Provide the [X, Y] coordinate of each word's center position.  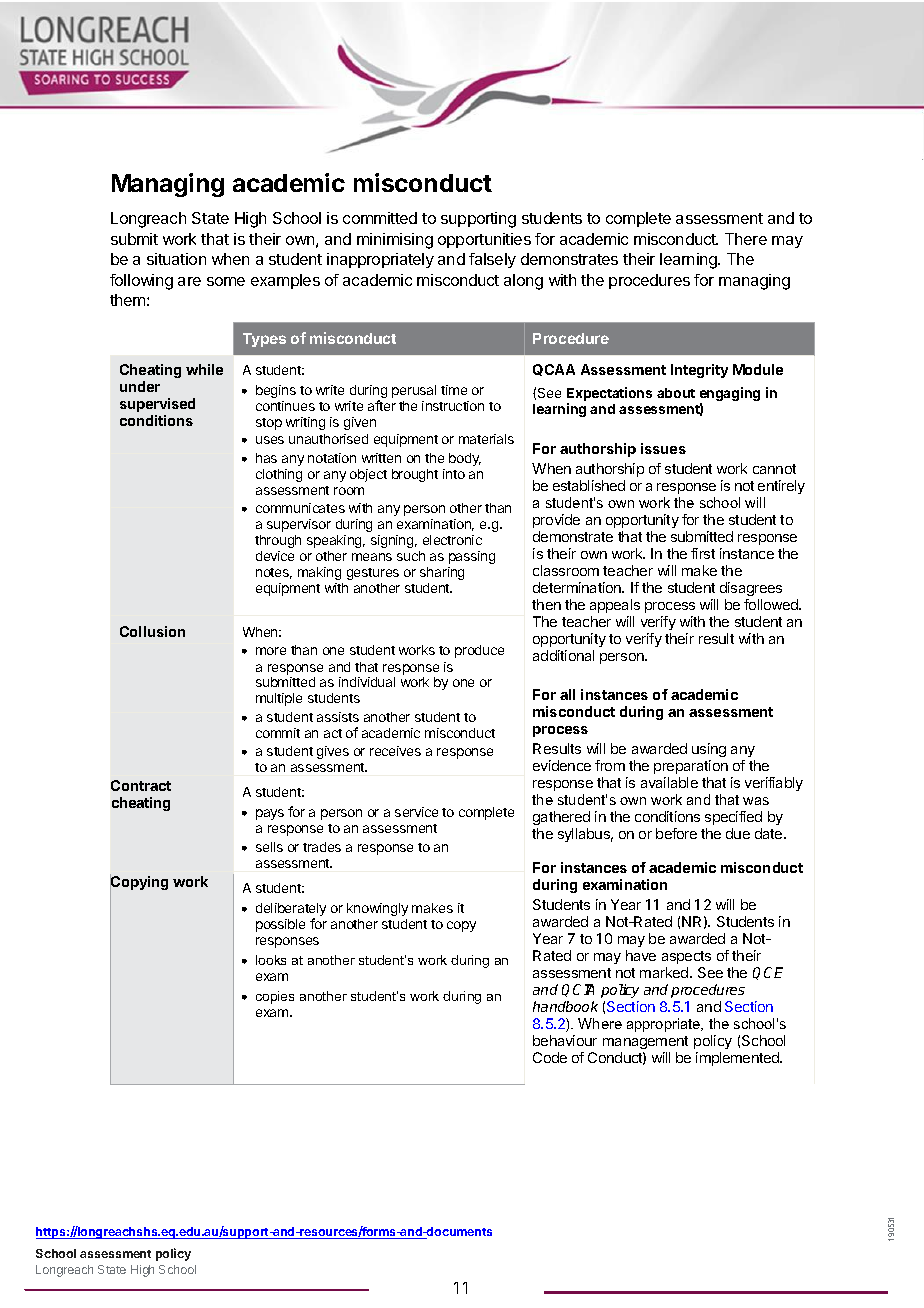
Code [550, 1057]
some [226, 281]
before [676, 833]
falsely [492, 260]
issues [663, 448]
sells [269, 847]
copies [275, 997]
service [416, 812]
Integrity [699, 371]
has [266, 458]
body [465, 459]
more [271, 651]
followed [772, 604]
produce [479, 651]
